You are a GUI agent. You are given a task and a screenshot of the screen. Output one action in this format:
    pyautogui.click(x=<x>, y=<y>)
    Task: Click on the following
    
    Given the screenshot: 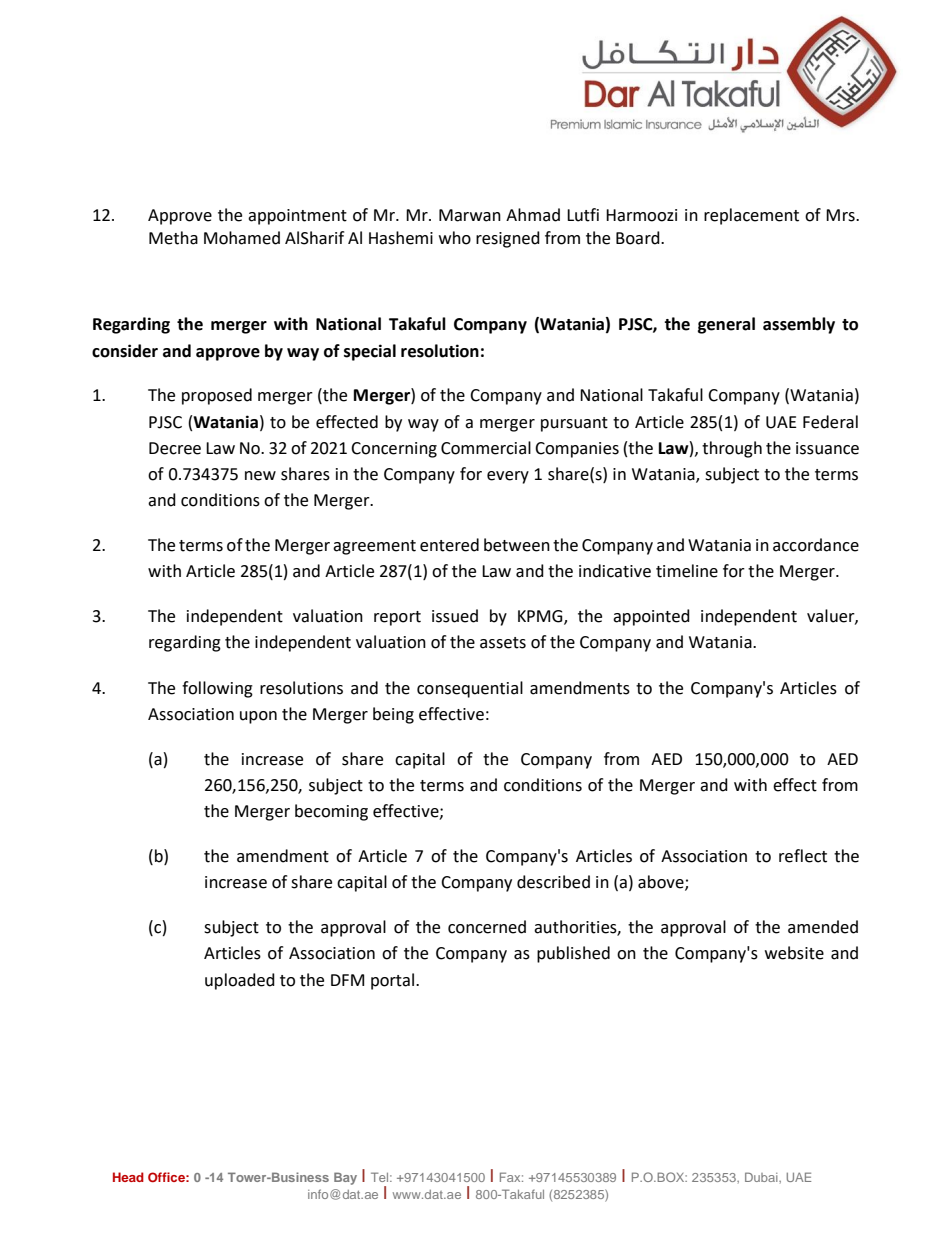 What is the action you would take?
    pyautogui.click(x=217, y=689)
